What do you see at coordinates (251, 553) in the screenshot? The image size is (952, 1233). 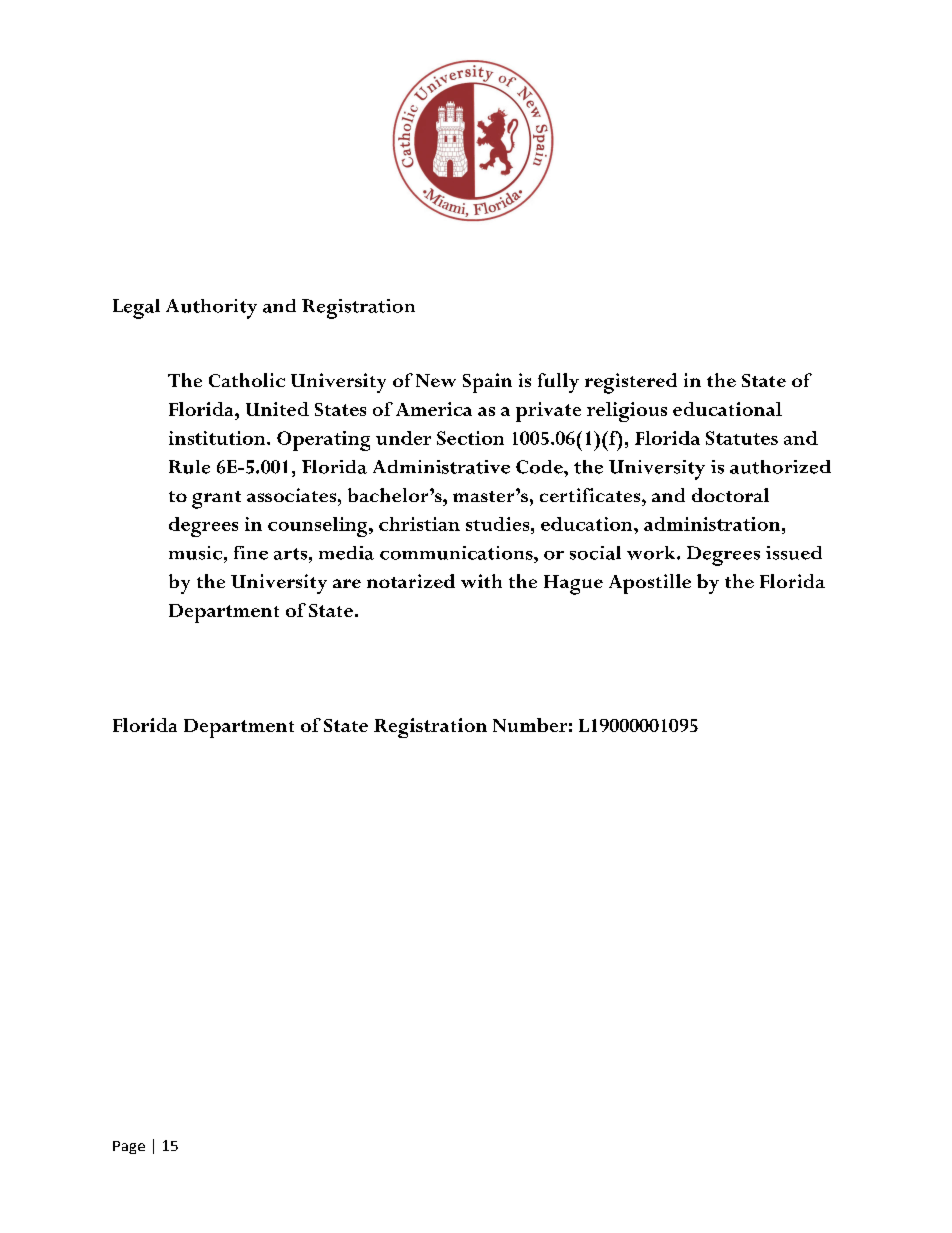 I see `fine` at bounding box center [251, 553].
